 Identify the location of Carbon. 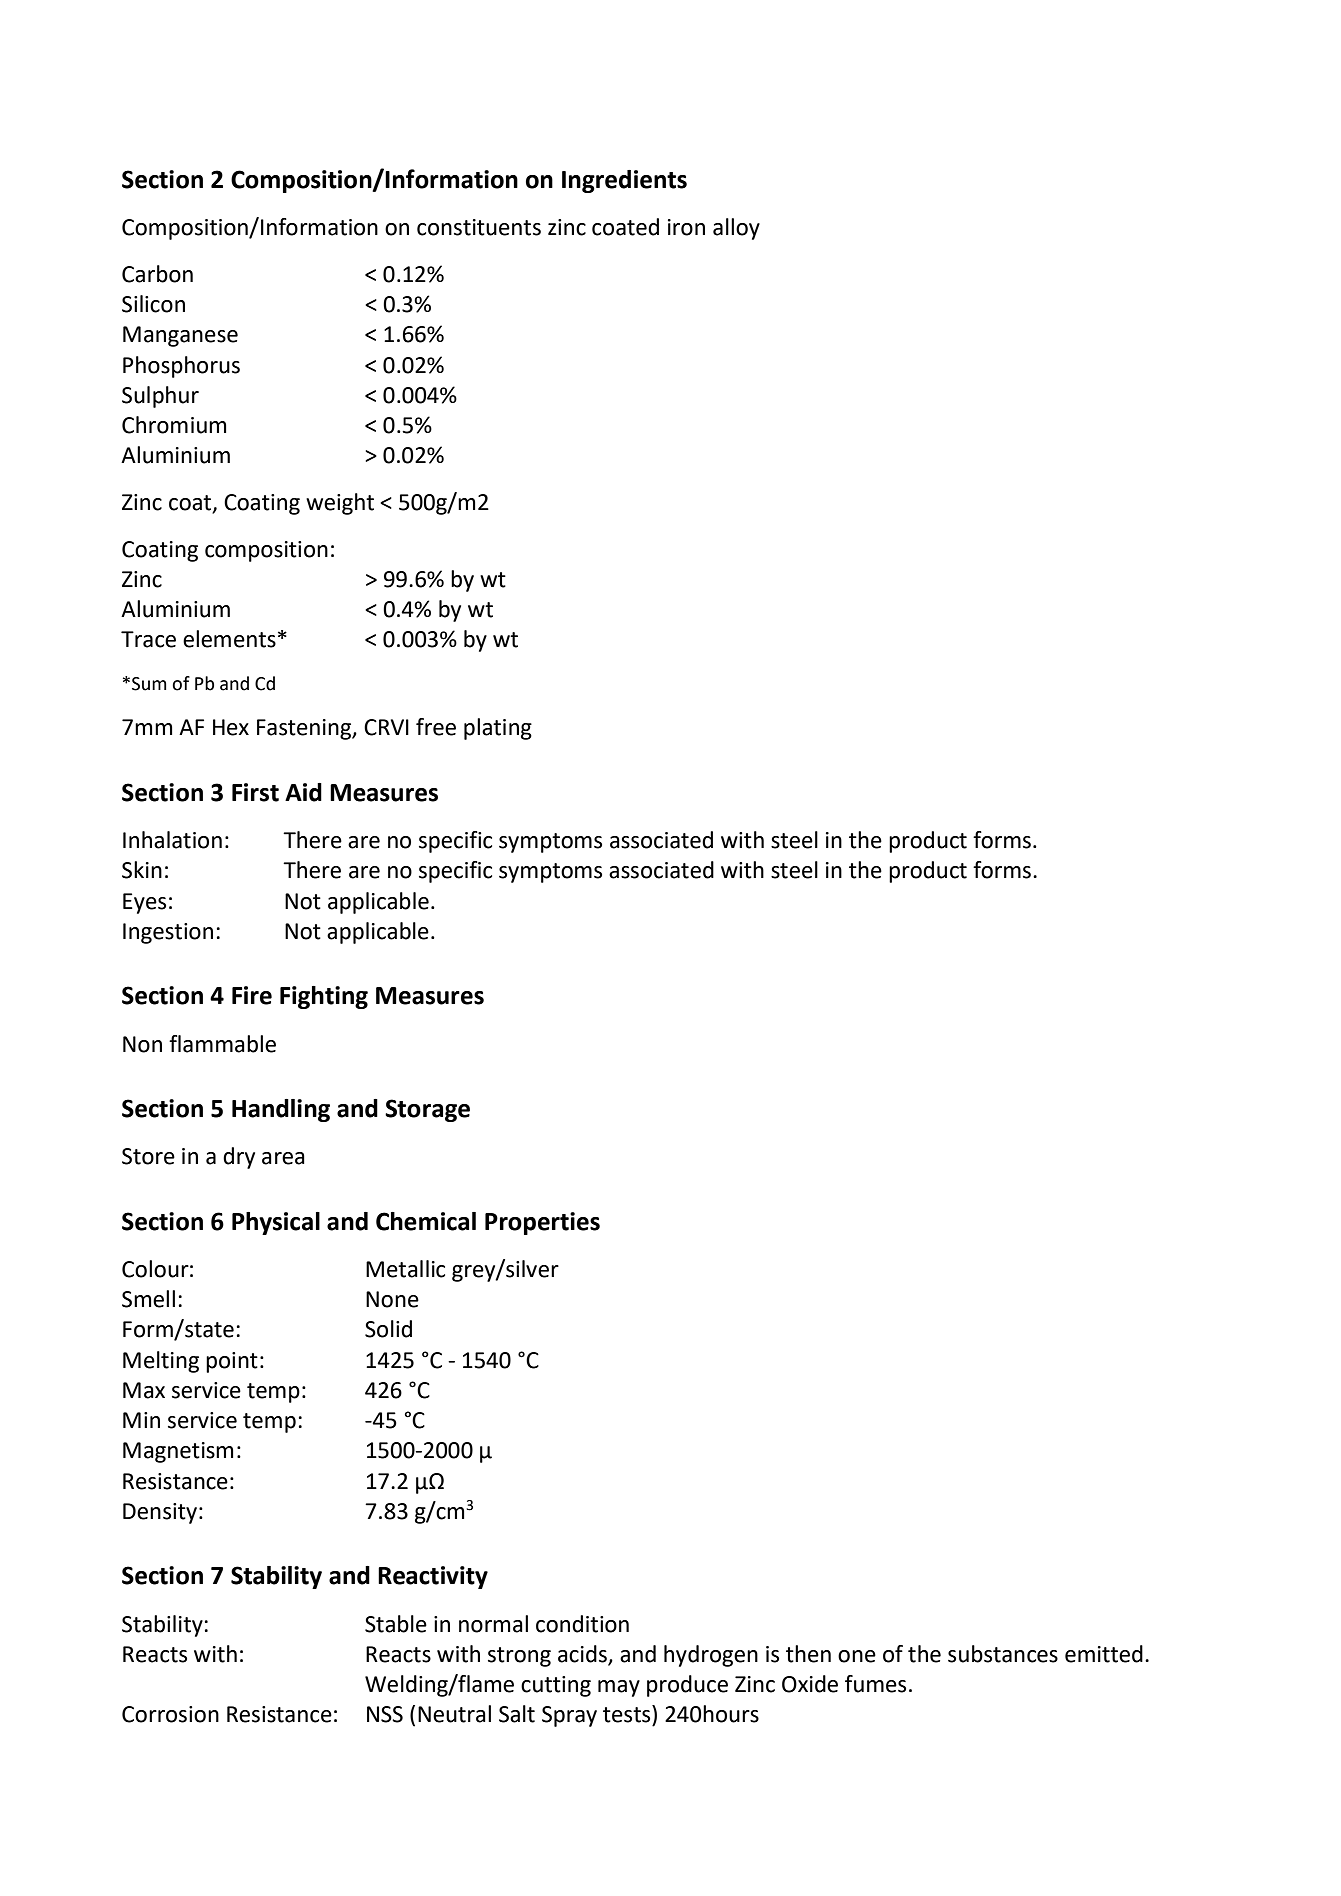
(157, 274).
